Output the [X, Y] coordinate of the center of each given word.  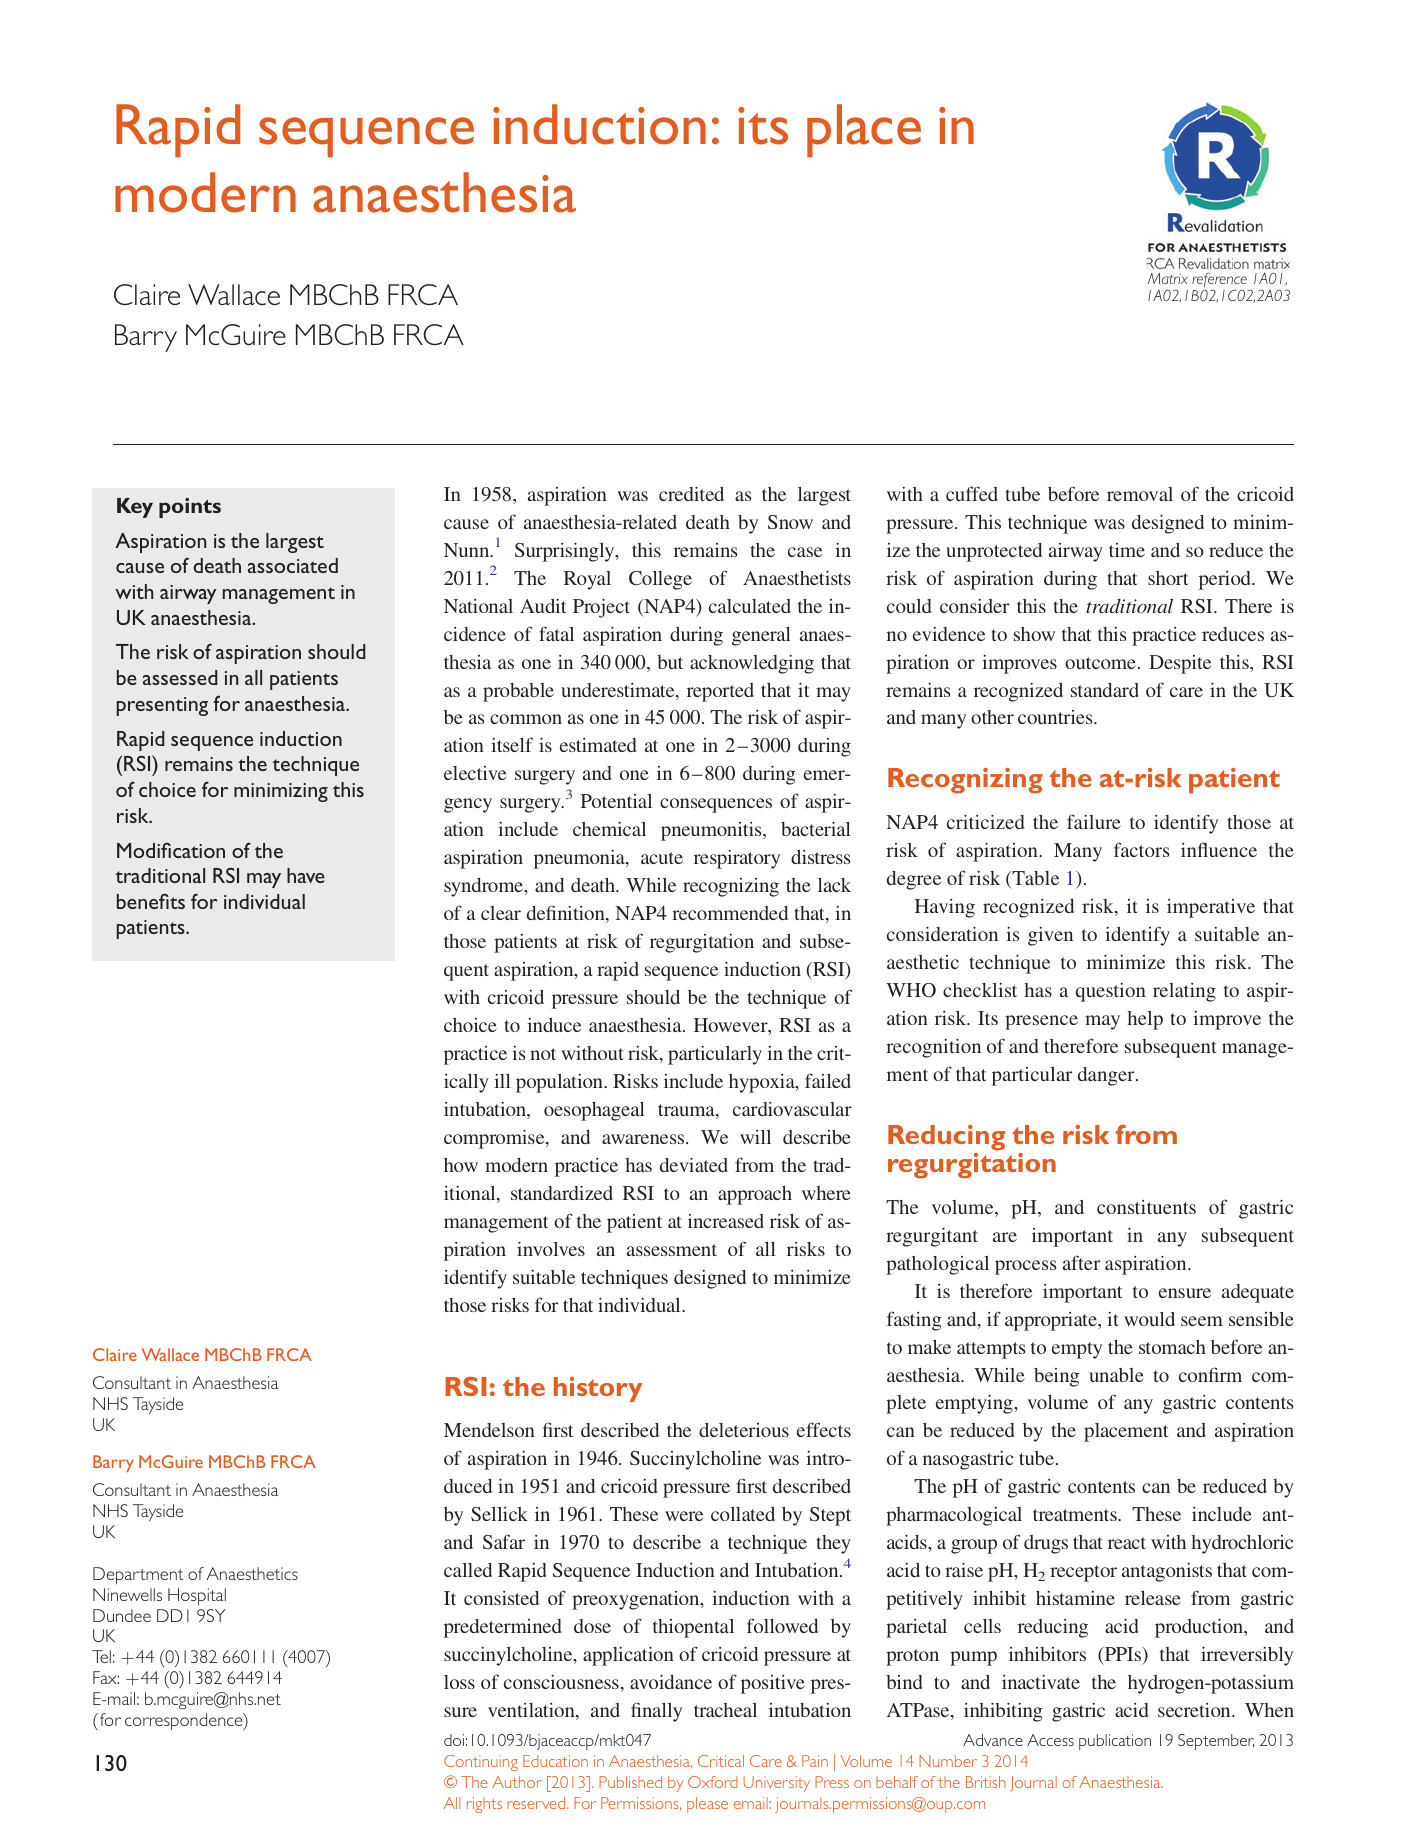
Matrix [1168, 278]
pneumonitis [712, 831]
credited [691, 494]
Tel [101, 1656]
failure [1094, 821]
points [190, 508]
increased [726, 1221]
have [306, 875]
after [1081, 1262]
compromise [495, 1139]
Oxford [713, 1782]
